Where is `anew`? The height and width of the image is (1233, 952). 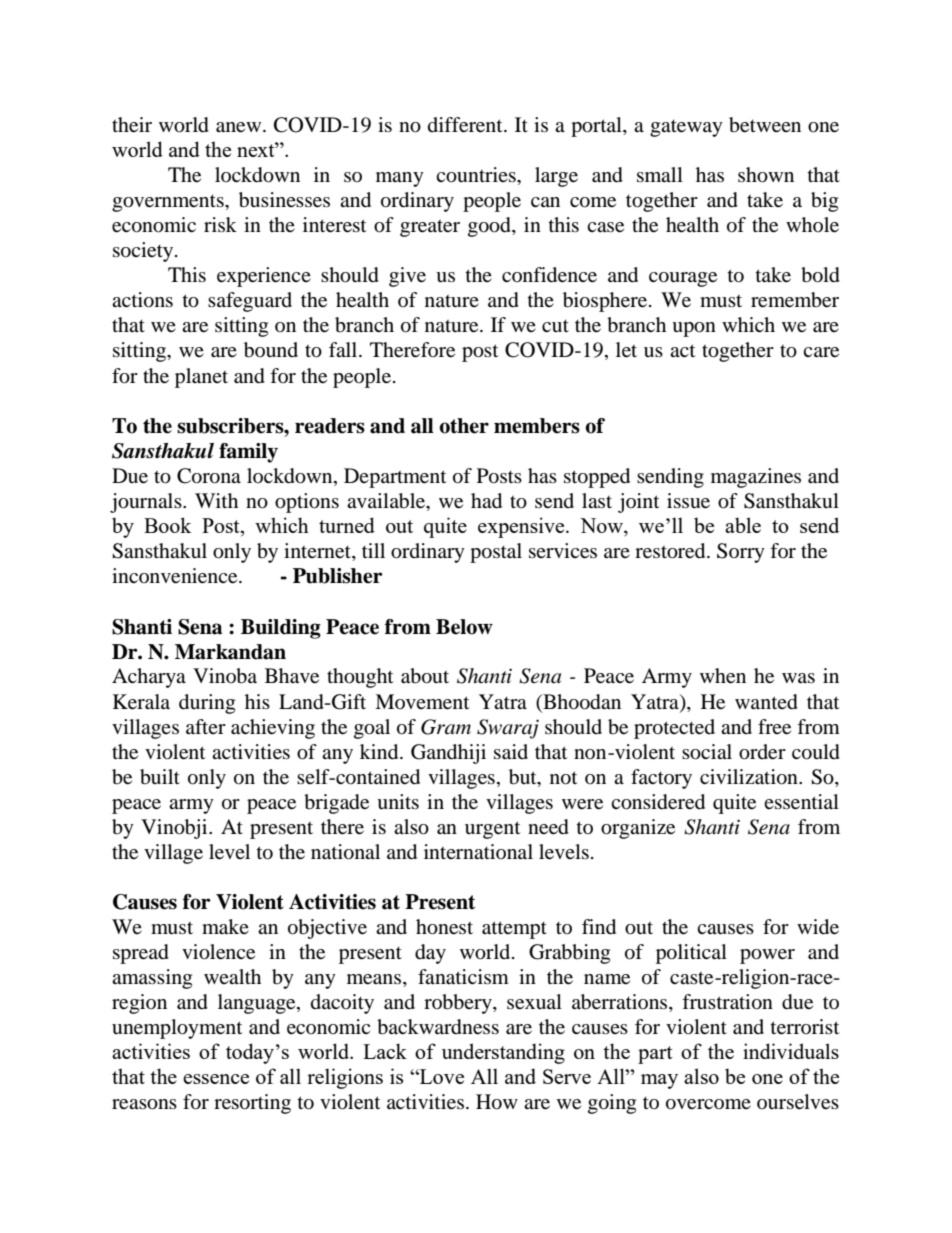
anew is located at coordinates (240, 127).
